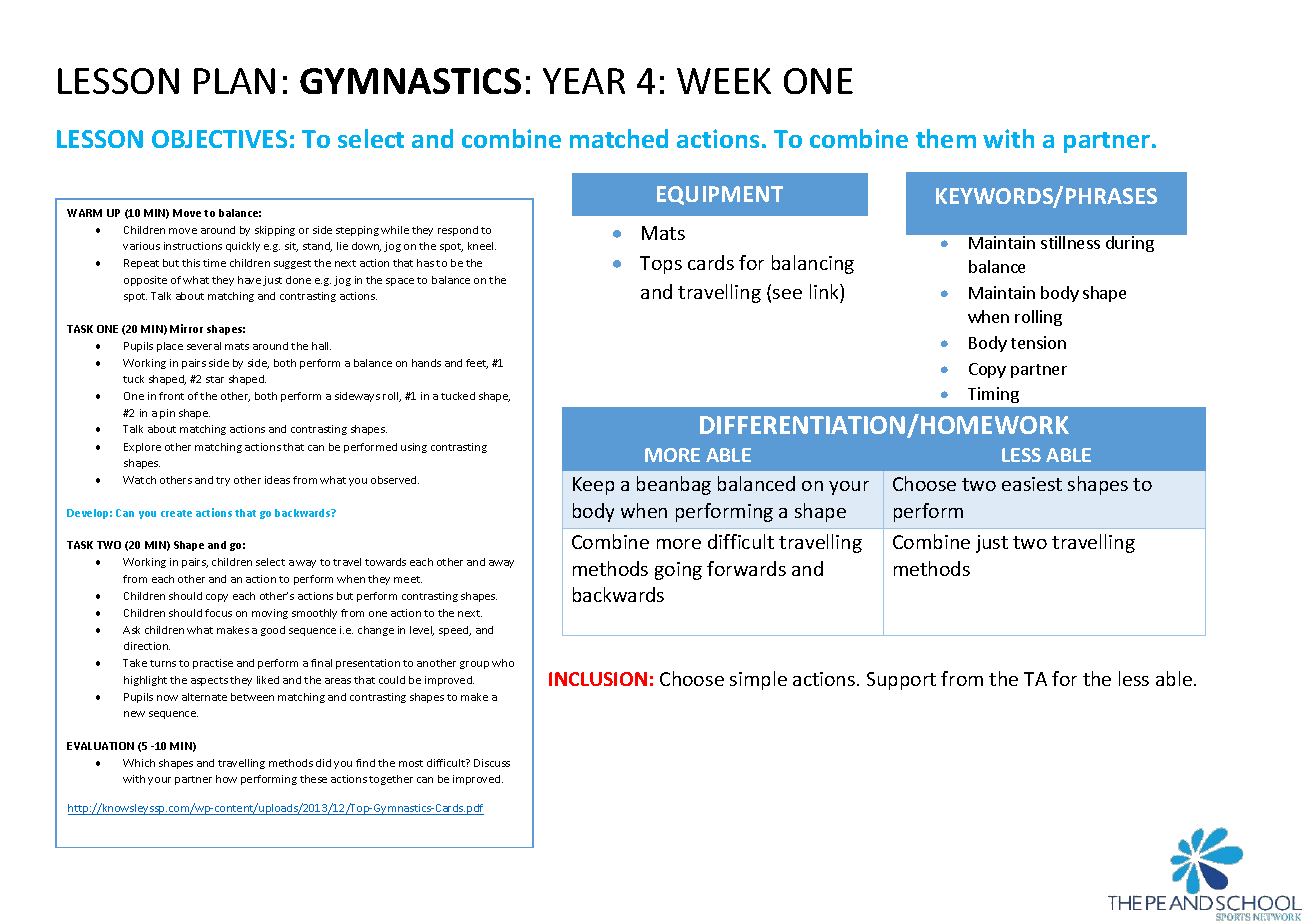 The width and height of the page is (1308, 924). I want to click on YEAR, so click(584, 81).
